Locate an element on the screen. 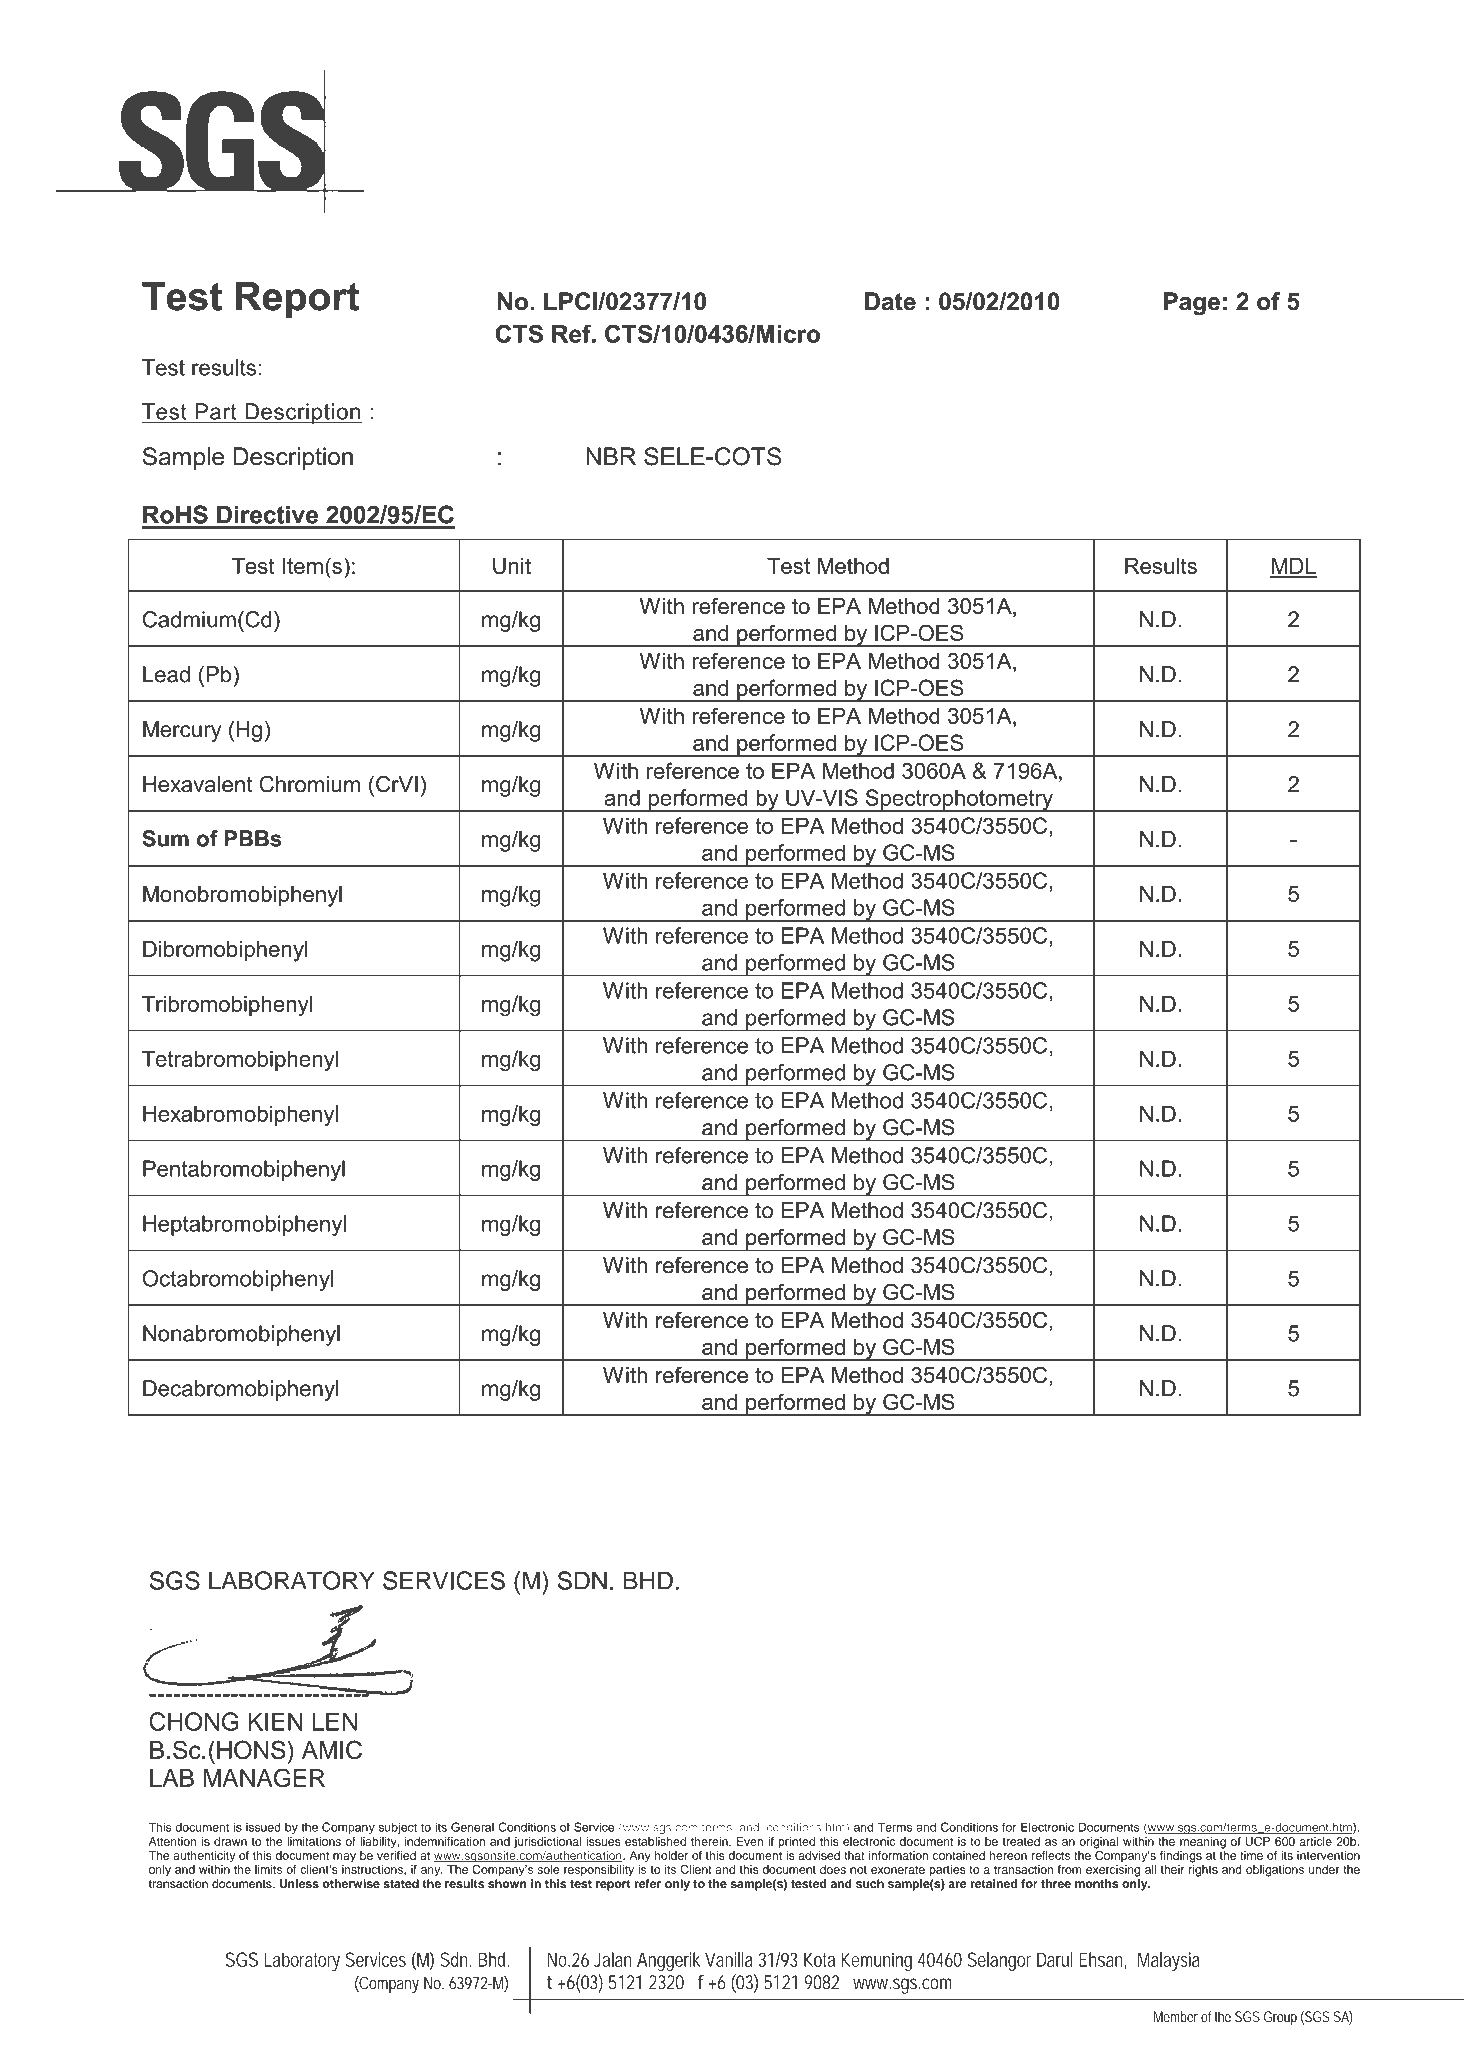  Page is located at coordinates (1192, 304).
